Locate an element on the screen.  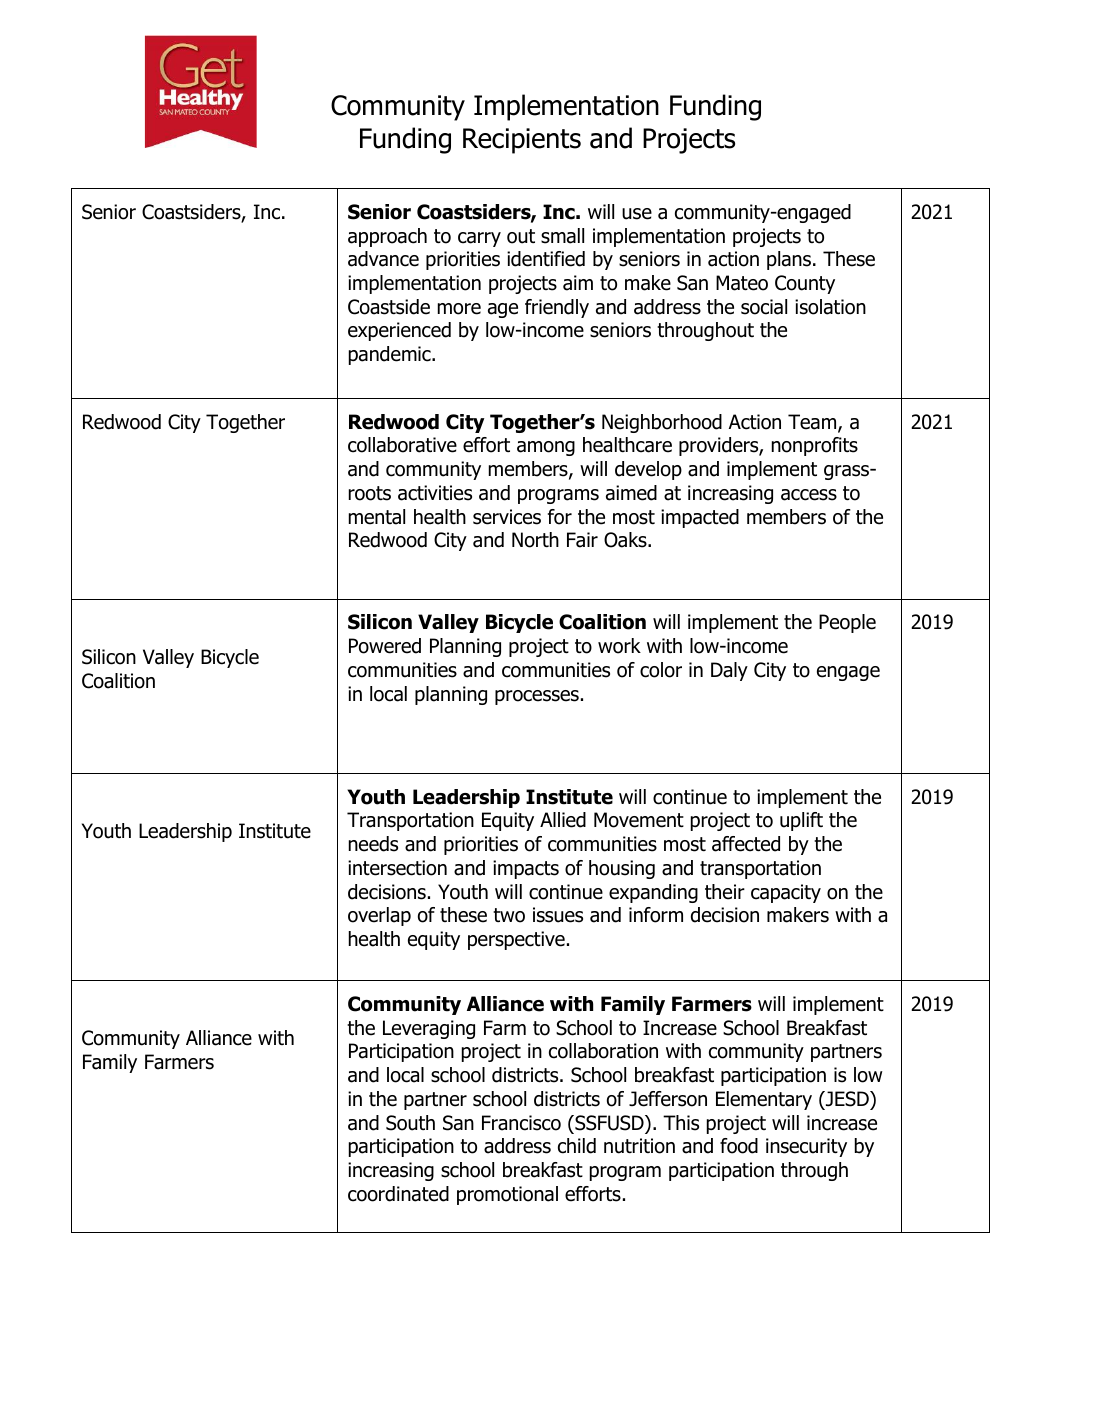
work is located at coordinates (619, 646).
